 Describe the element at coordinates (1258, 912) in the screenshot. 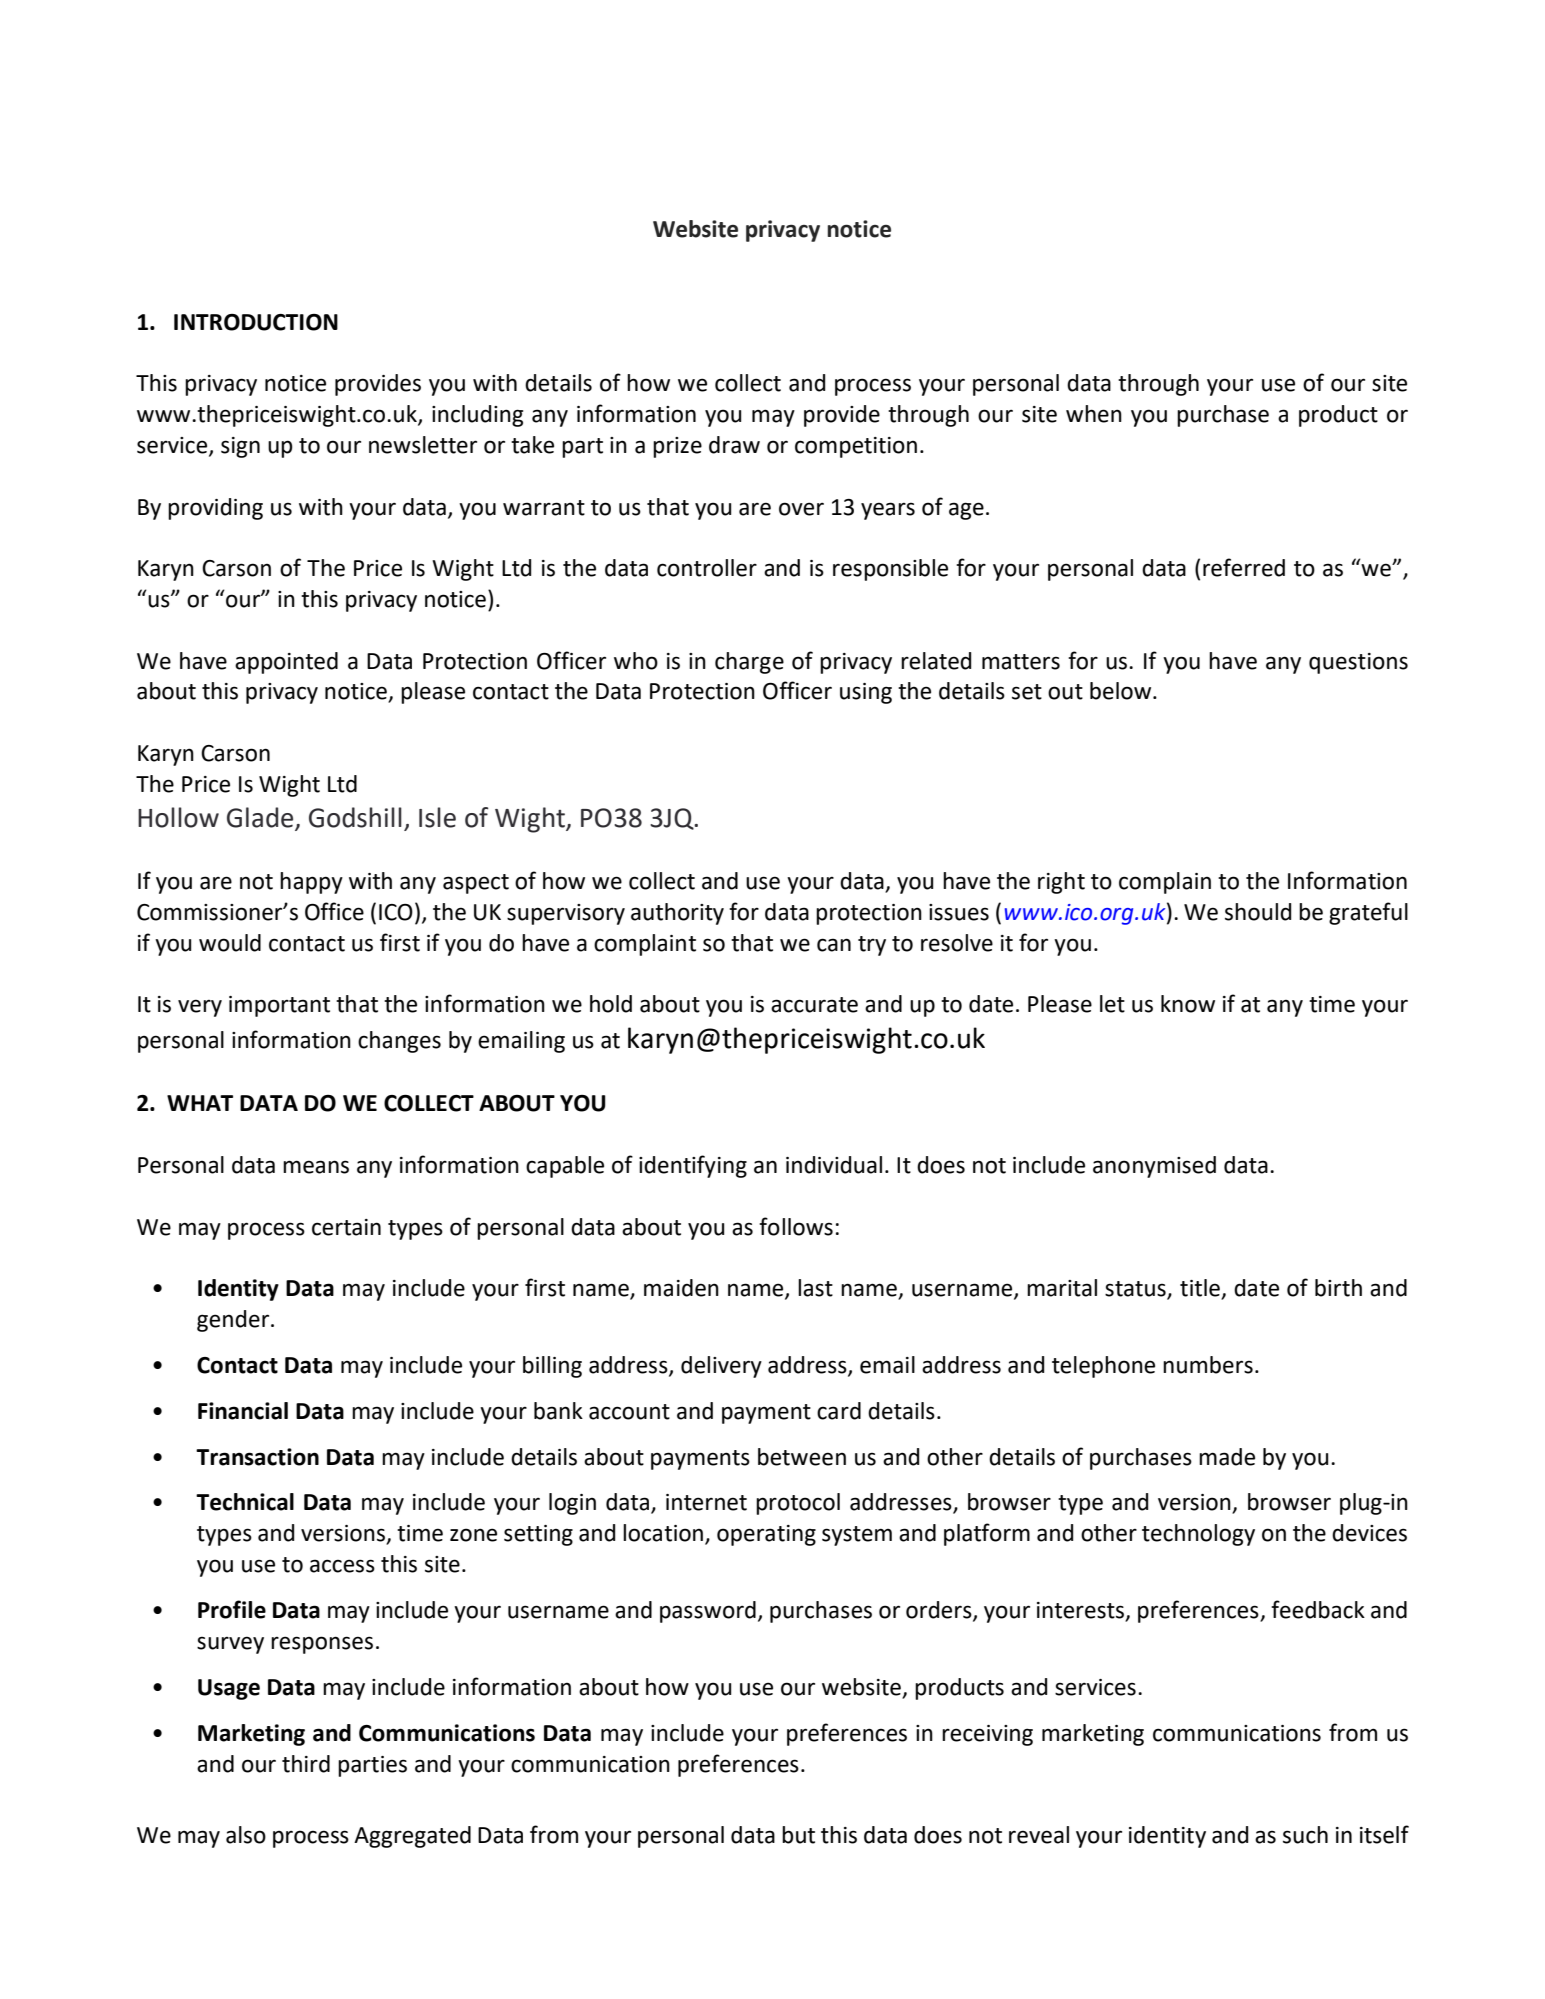

I see `should` at that location.
